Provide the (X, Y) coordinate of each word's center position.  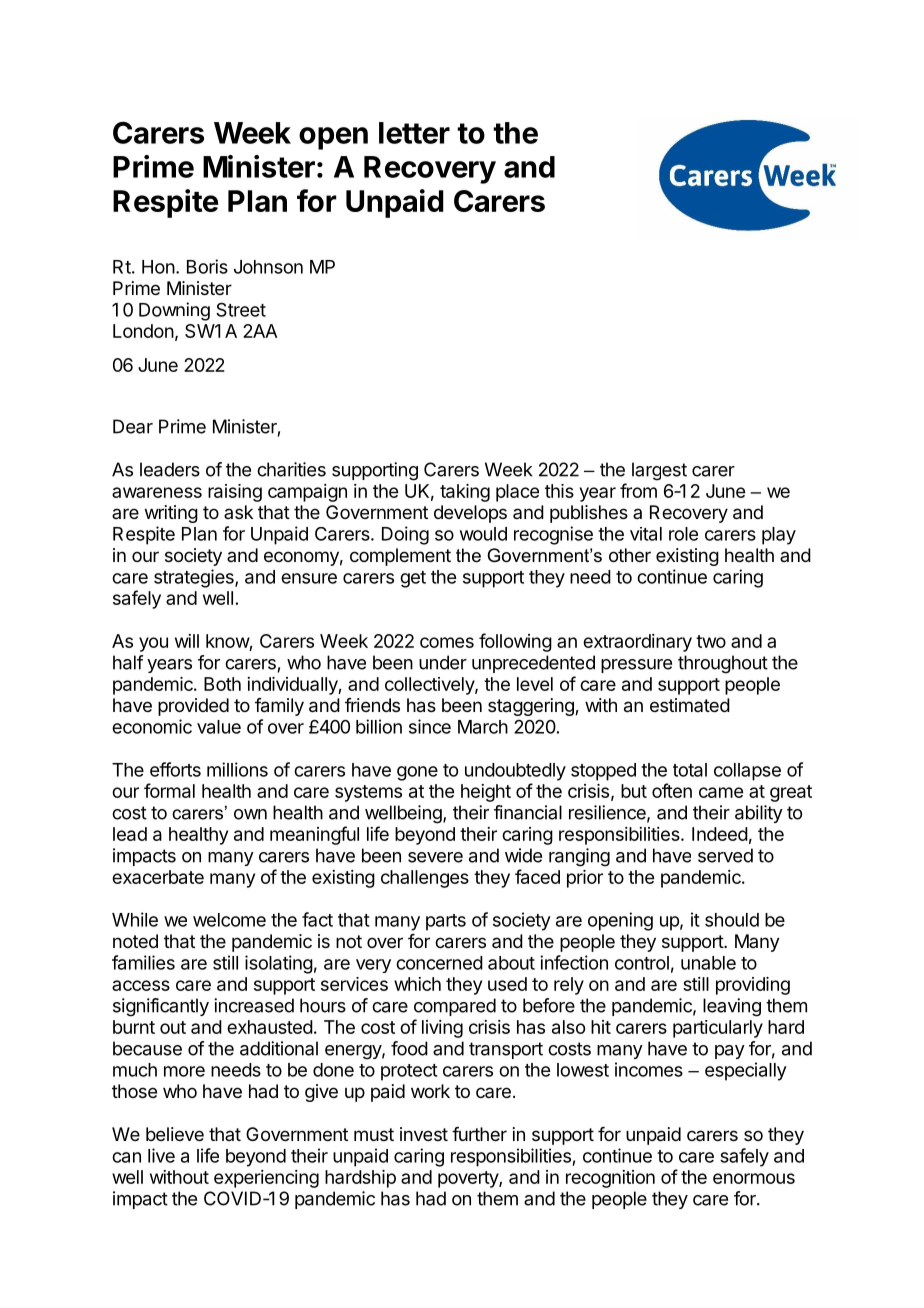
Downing (174, 311)
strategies (195, 578)
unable (708, 963)
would (483, 534)
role (683, 534)
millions (237, 769)
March (483, 727)
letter (414, 133)
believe (175, 1134)
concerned (439, 963)
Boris (207, 266)
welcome (229, 920)
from (638, 490)
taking (465, 493)
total (690, 770)
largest (659, 471)
